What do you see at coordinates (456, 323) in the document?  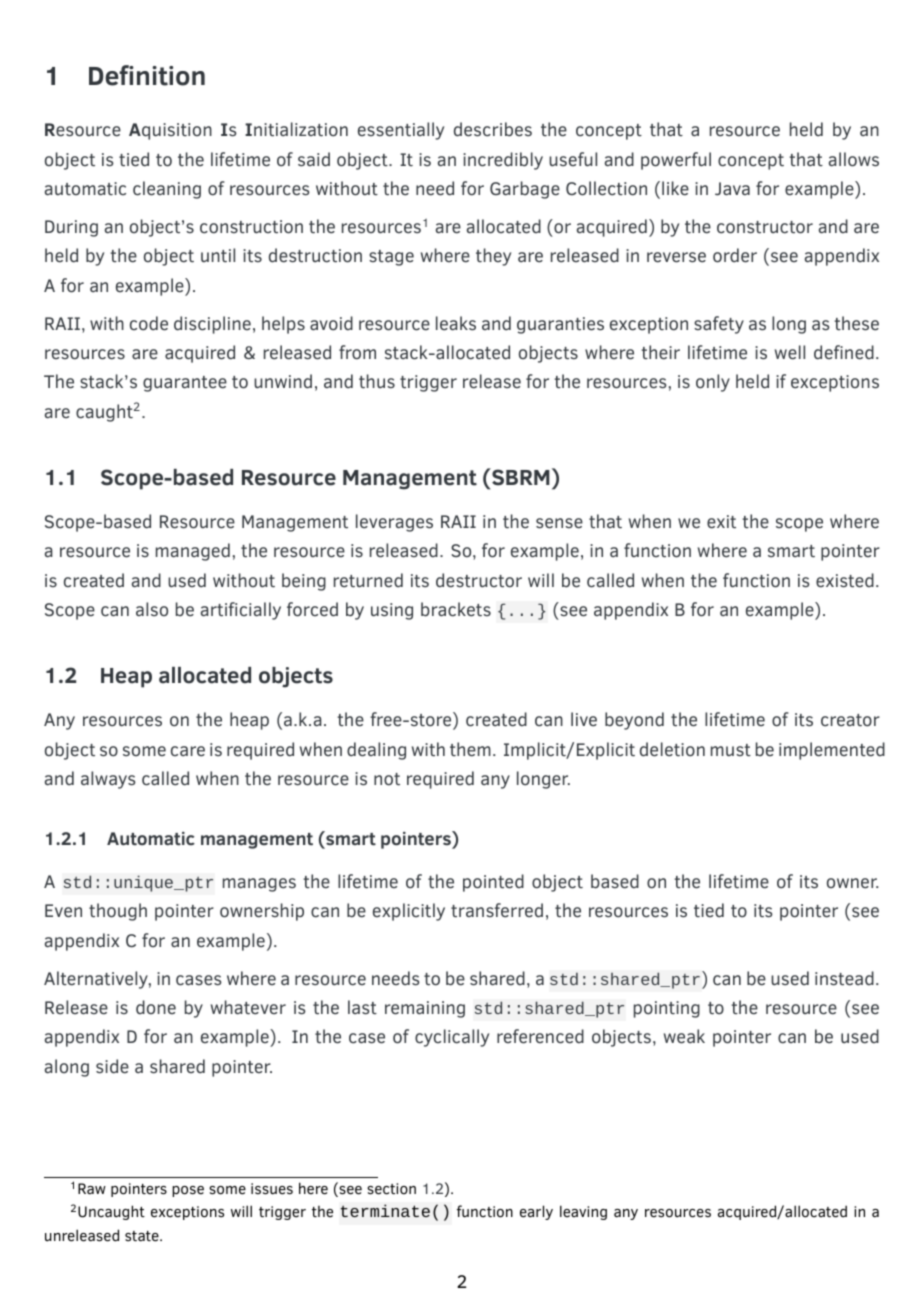 I see `leaks` at bounding box center [456, 323].
